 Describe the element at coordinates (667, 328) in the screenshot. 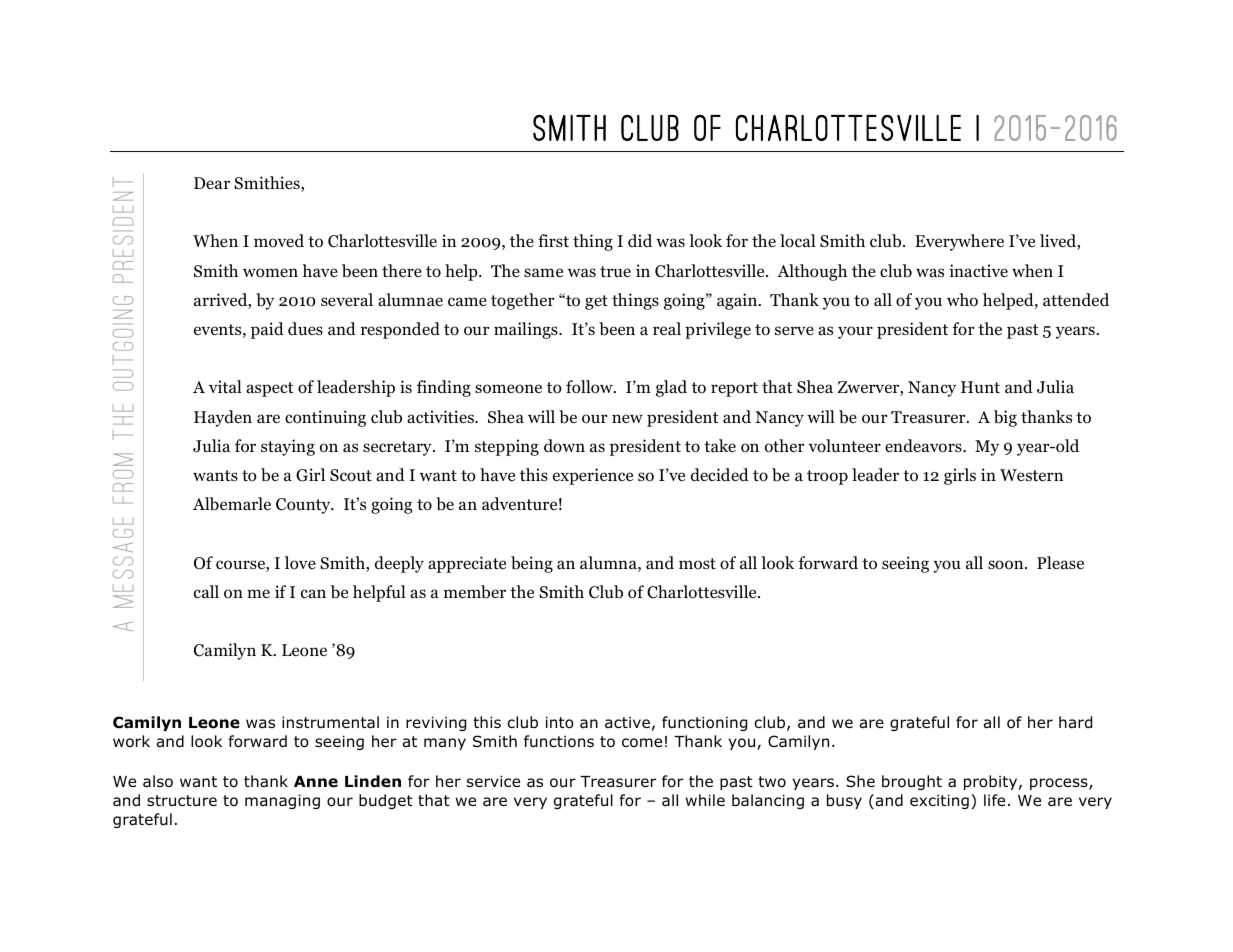

I see `real` at that location.
